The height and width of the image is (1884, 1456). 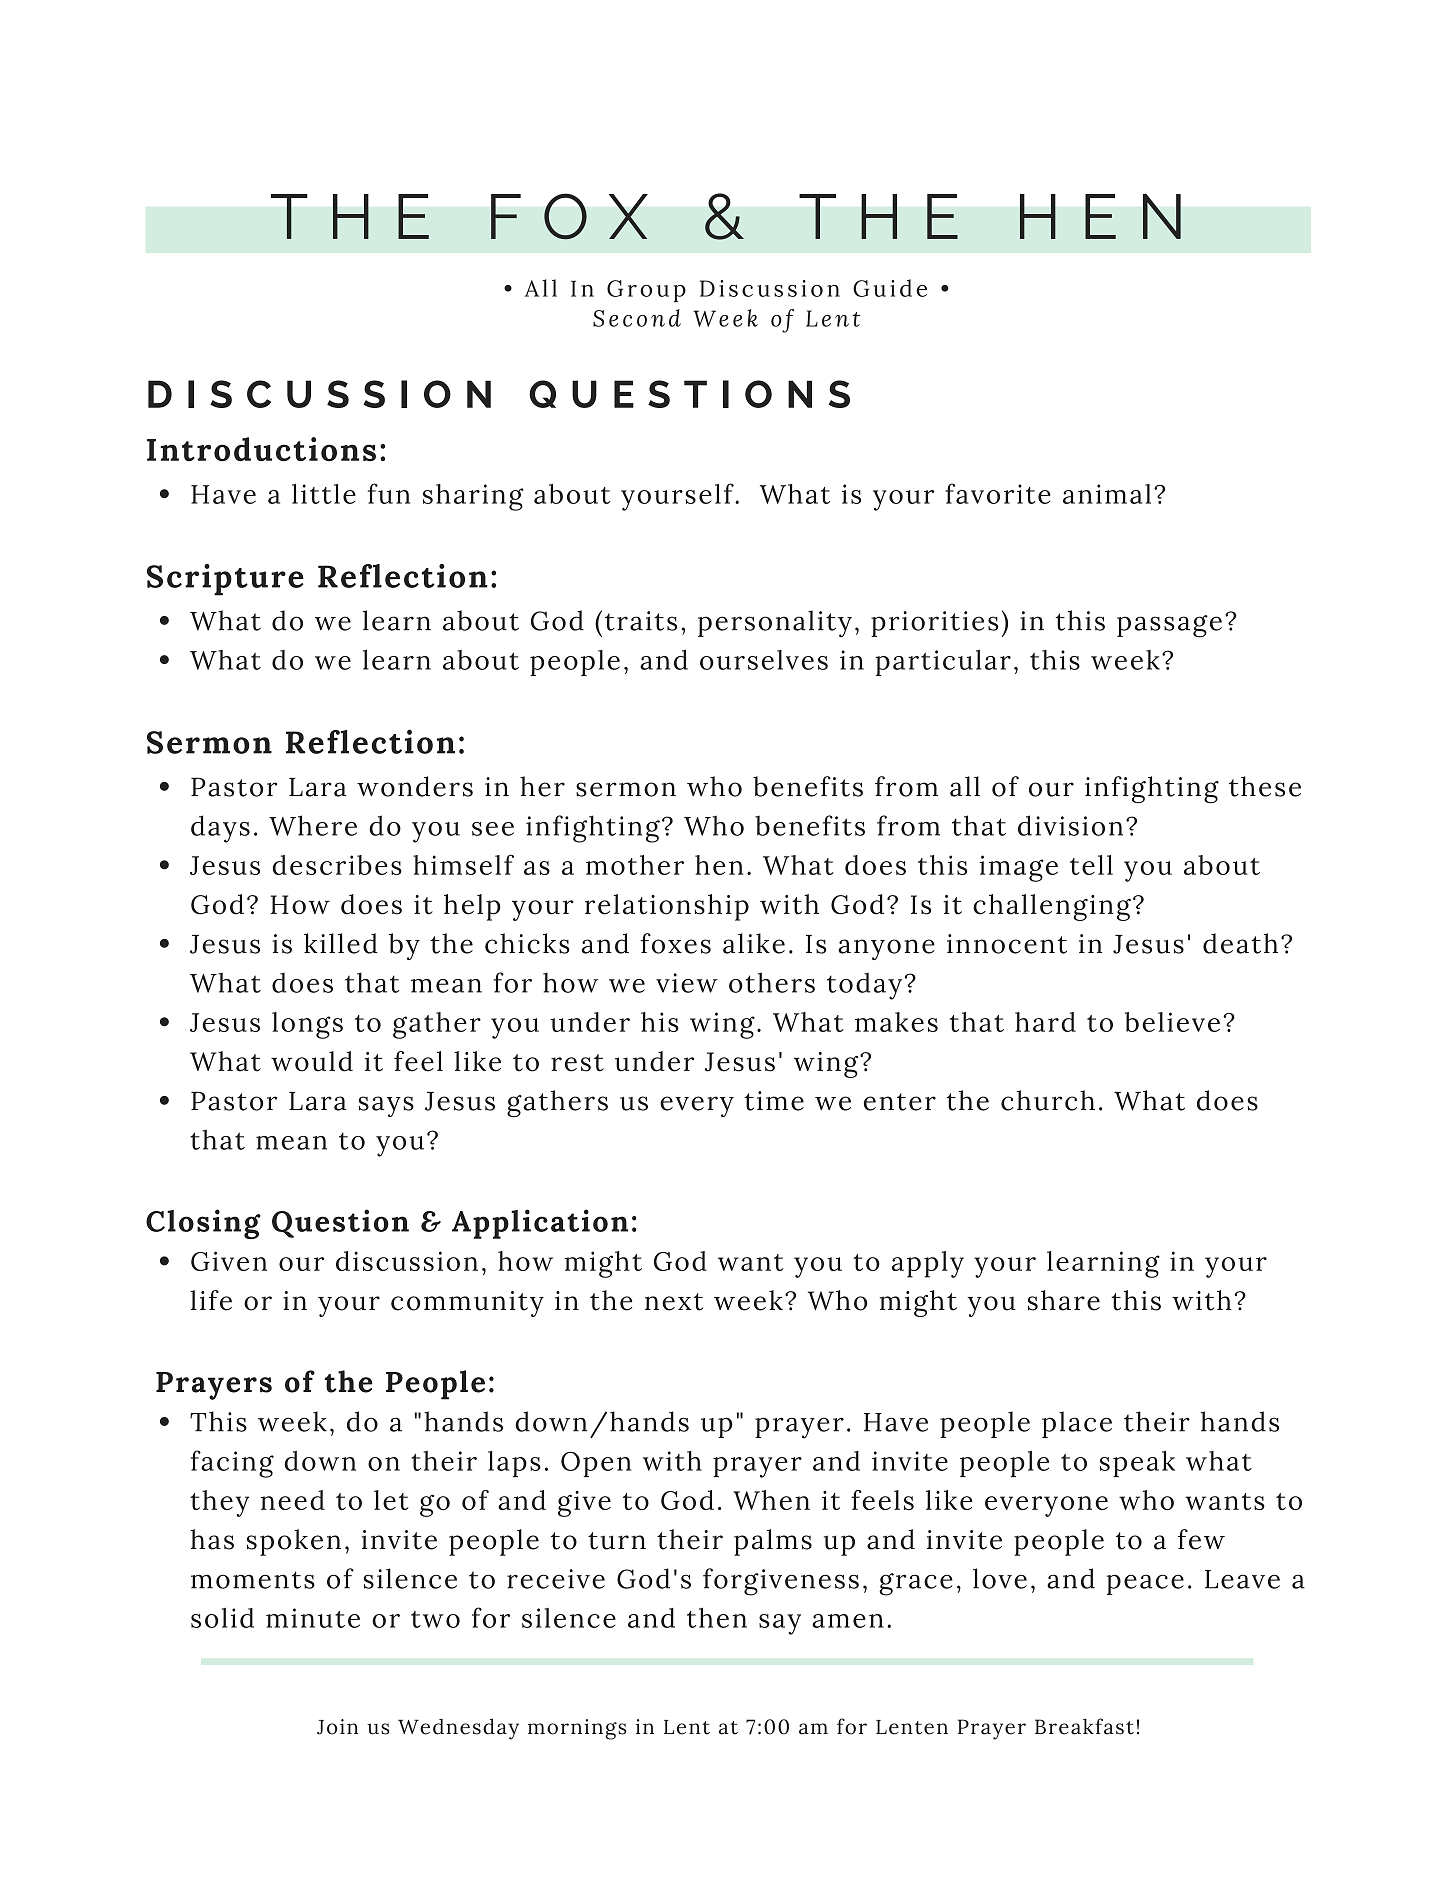 I want to click on Breakfast, so click(x=1084, y=1726).
